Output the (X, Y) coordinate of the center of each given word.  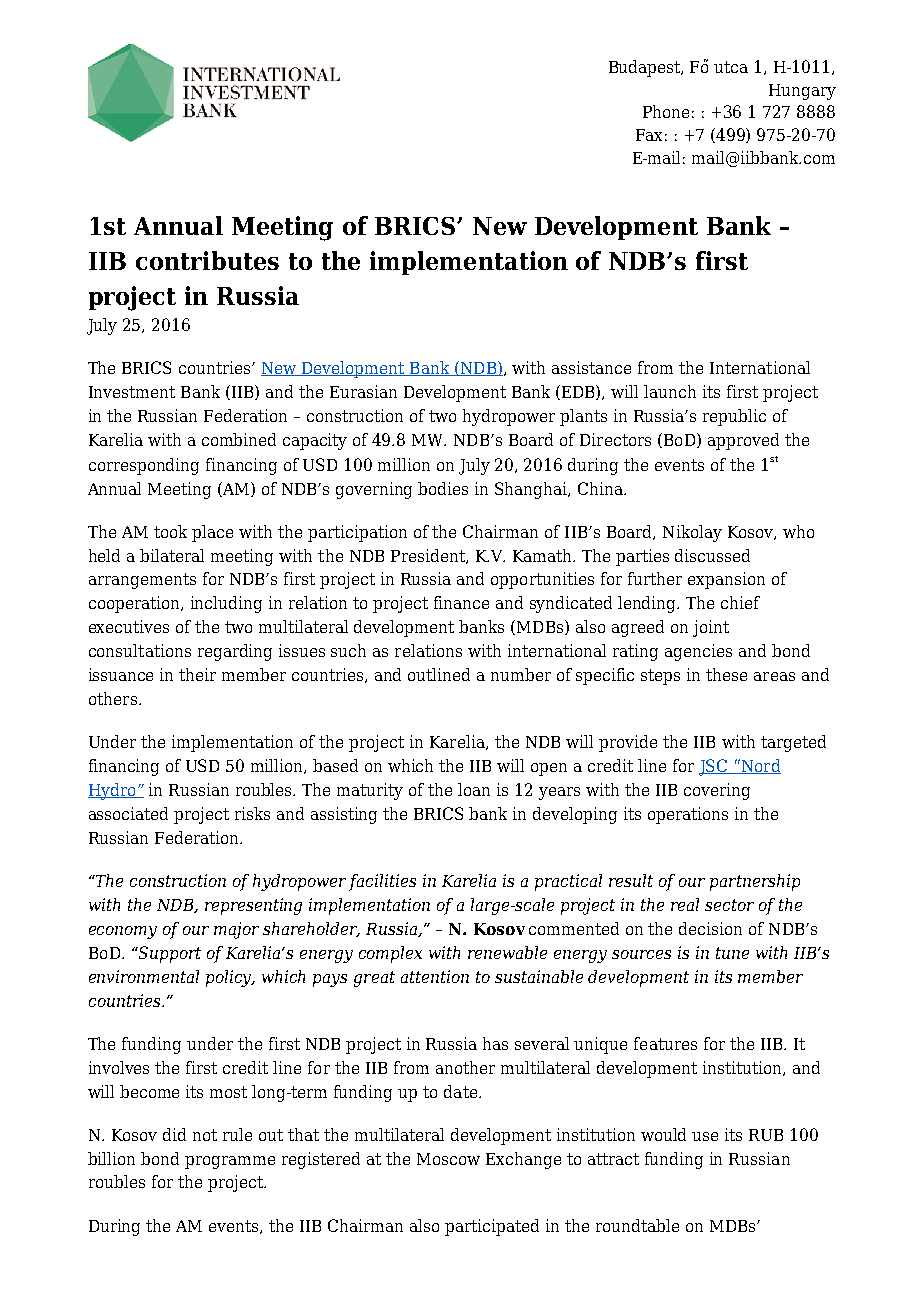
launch (670, 391)
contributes (207, 260)
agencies (698, 652)
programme (230, 1162)
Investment (132, 392)
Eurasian (363, 391)
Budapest (646, 68)
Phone (666, 111)
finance (461, 602)
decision (710, 928)
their (197, 674)
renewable (507, 952)
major (236, 930)
